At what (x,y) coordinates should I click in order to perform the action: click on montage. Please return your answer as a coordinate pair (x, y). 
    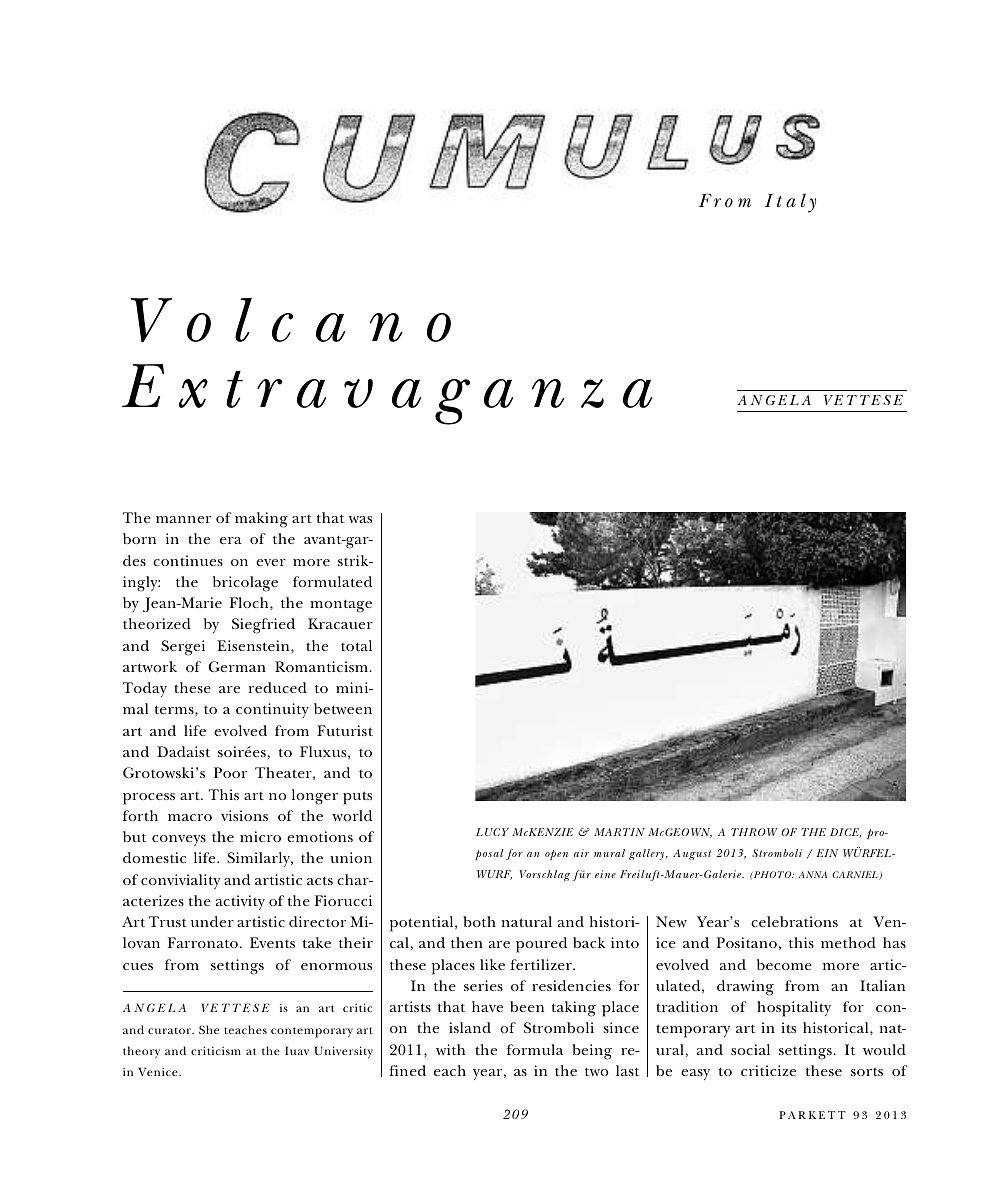
    Looking at the image, I should click on (341, 606).
